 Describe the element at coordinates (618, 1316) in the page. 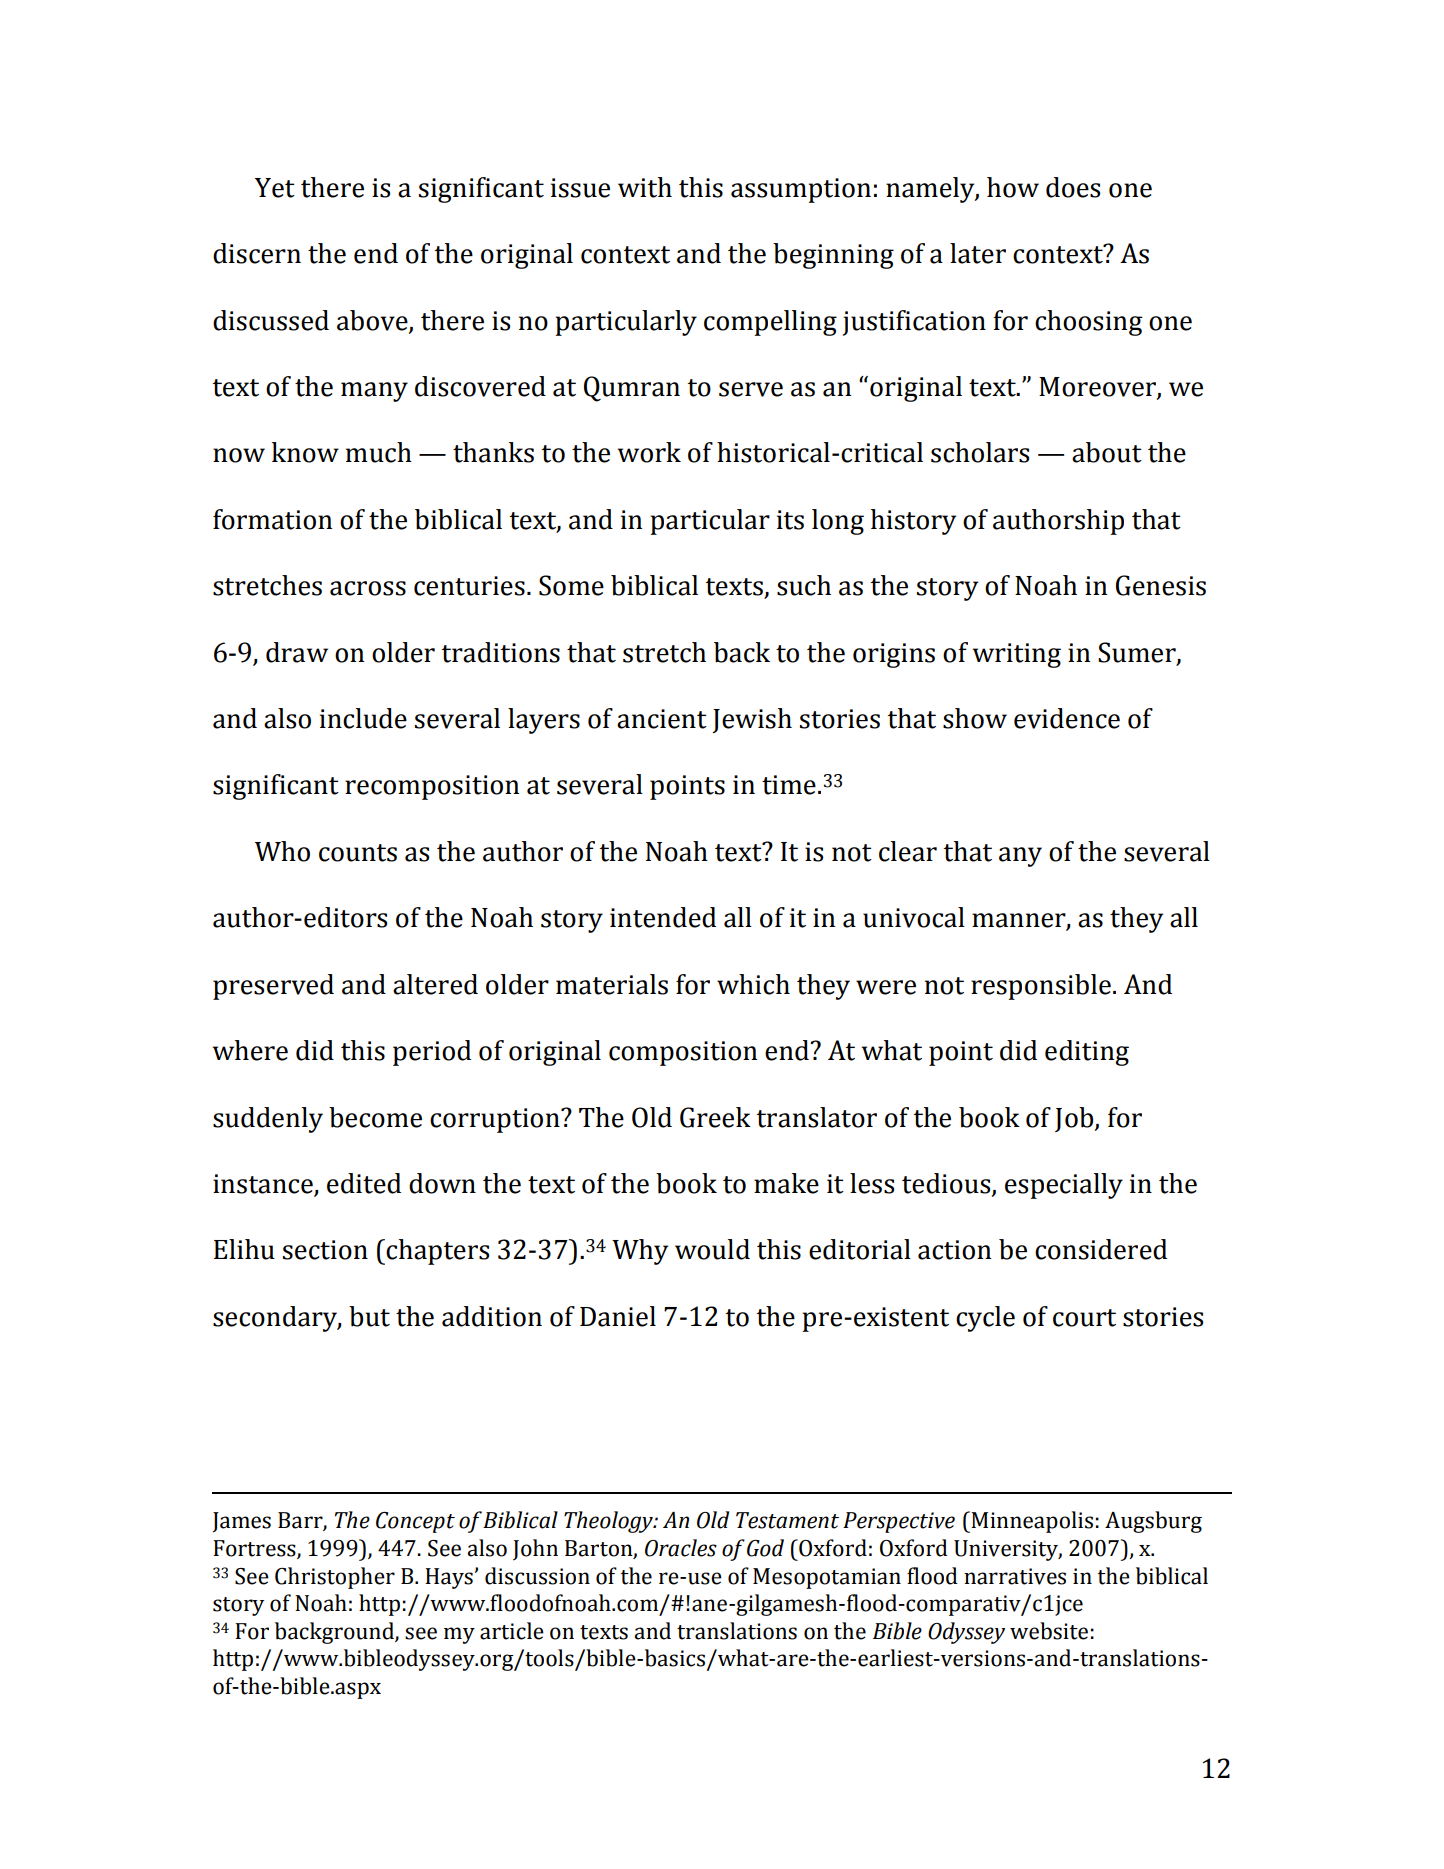

I see `Daniel` at that location.
